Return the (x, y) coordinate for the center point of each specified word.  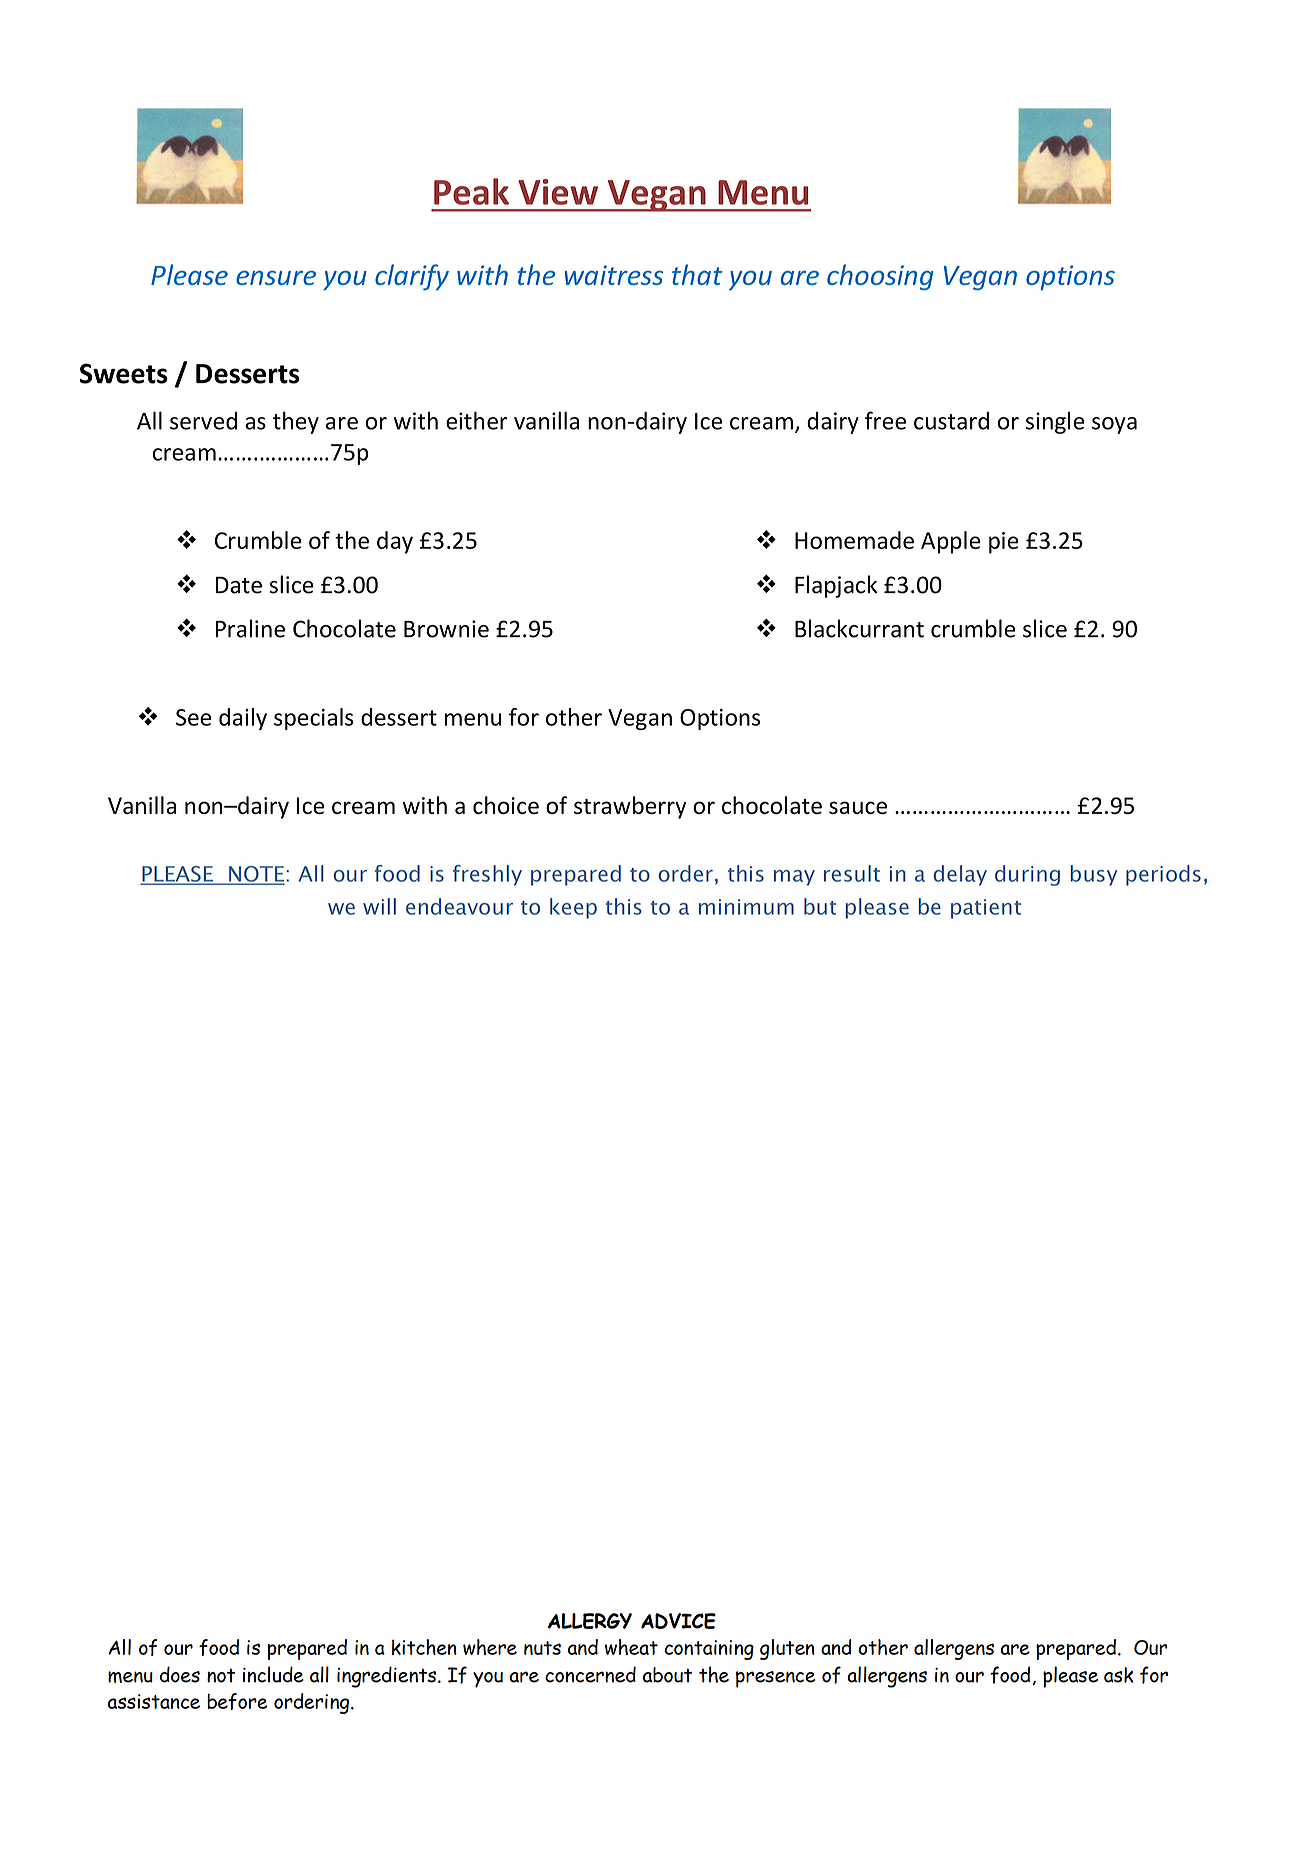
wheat (631, 1647)
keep (573, 908)
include (273, 1674)
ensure (276, 277)
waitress (614, 275)
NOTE (257, 875)
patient (986, 909)
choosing (880, 277)
